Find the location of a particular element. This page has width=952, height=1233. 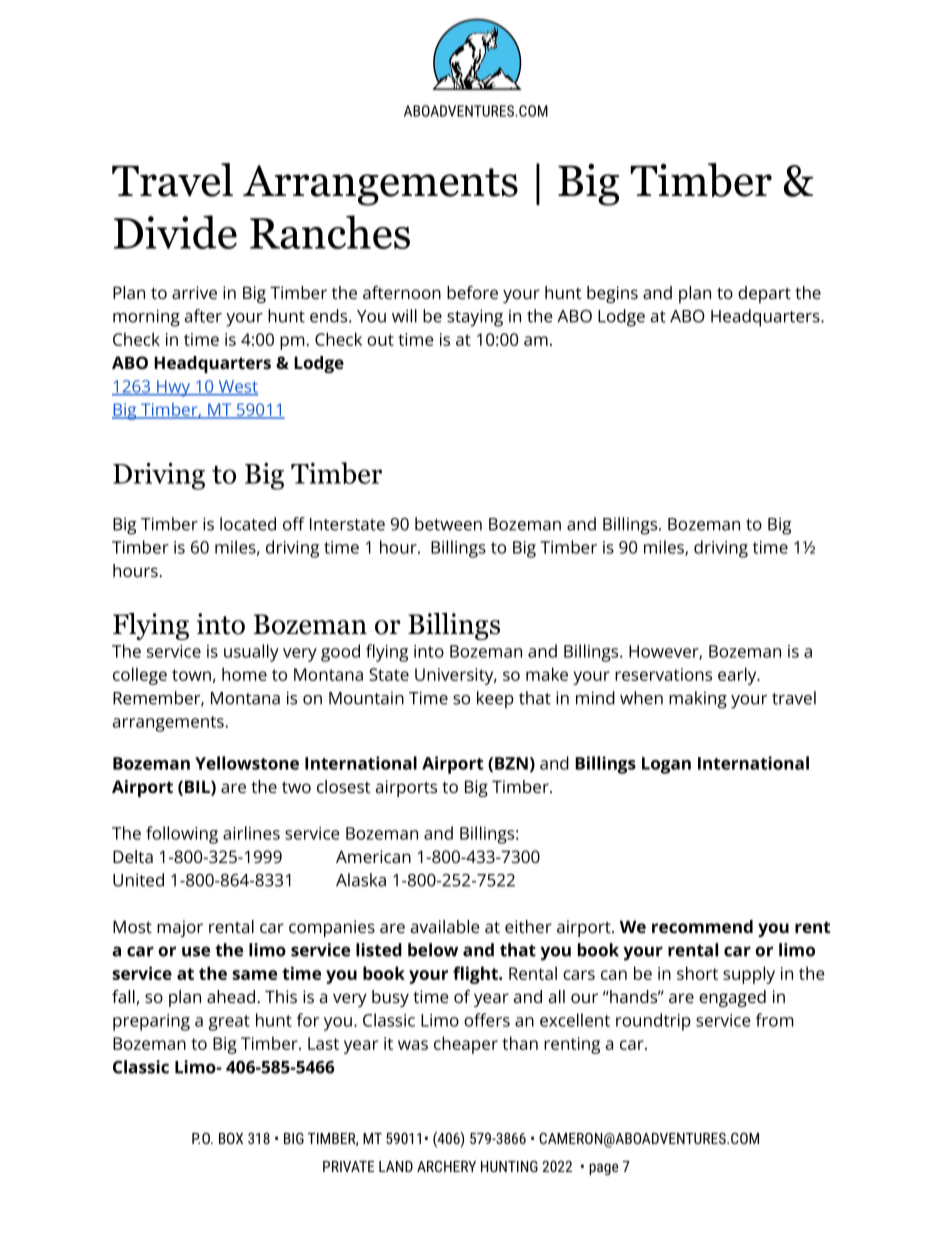

begins is located at coordinates (612, 294).
